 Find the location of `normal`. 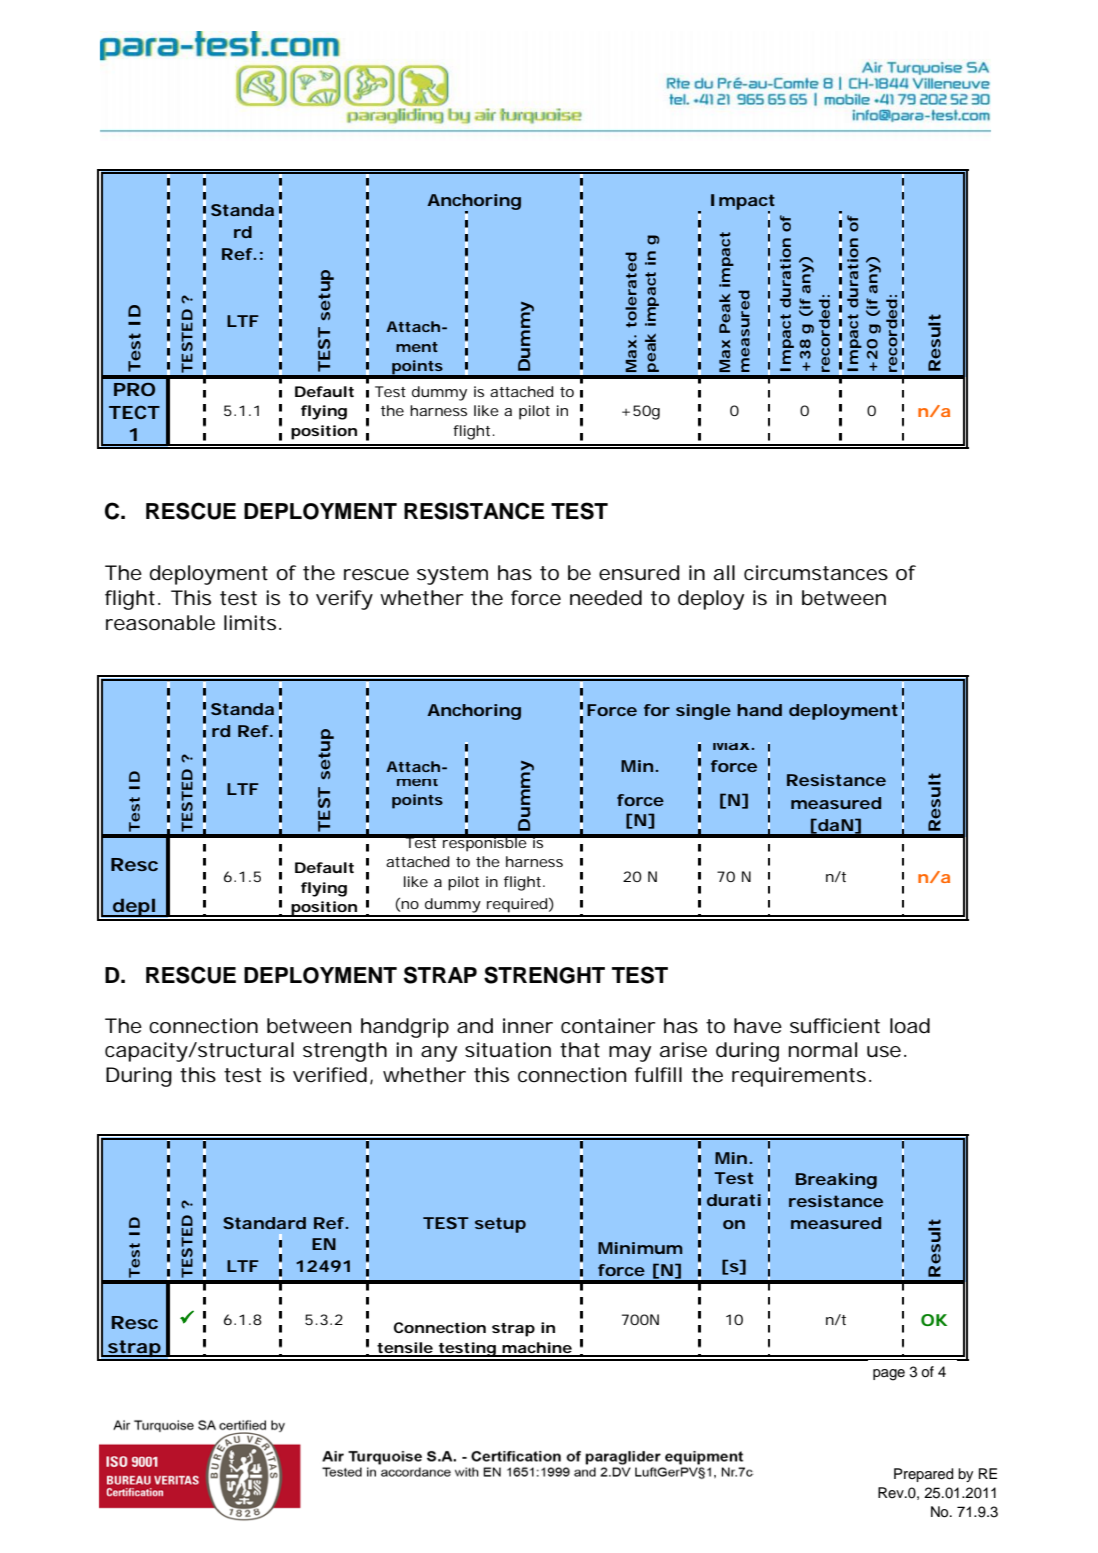

normal is located at coordinates (822, 1050).
